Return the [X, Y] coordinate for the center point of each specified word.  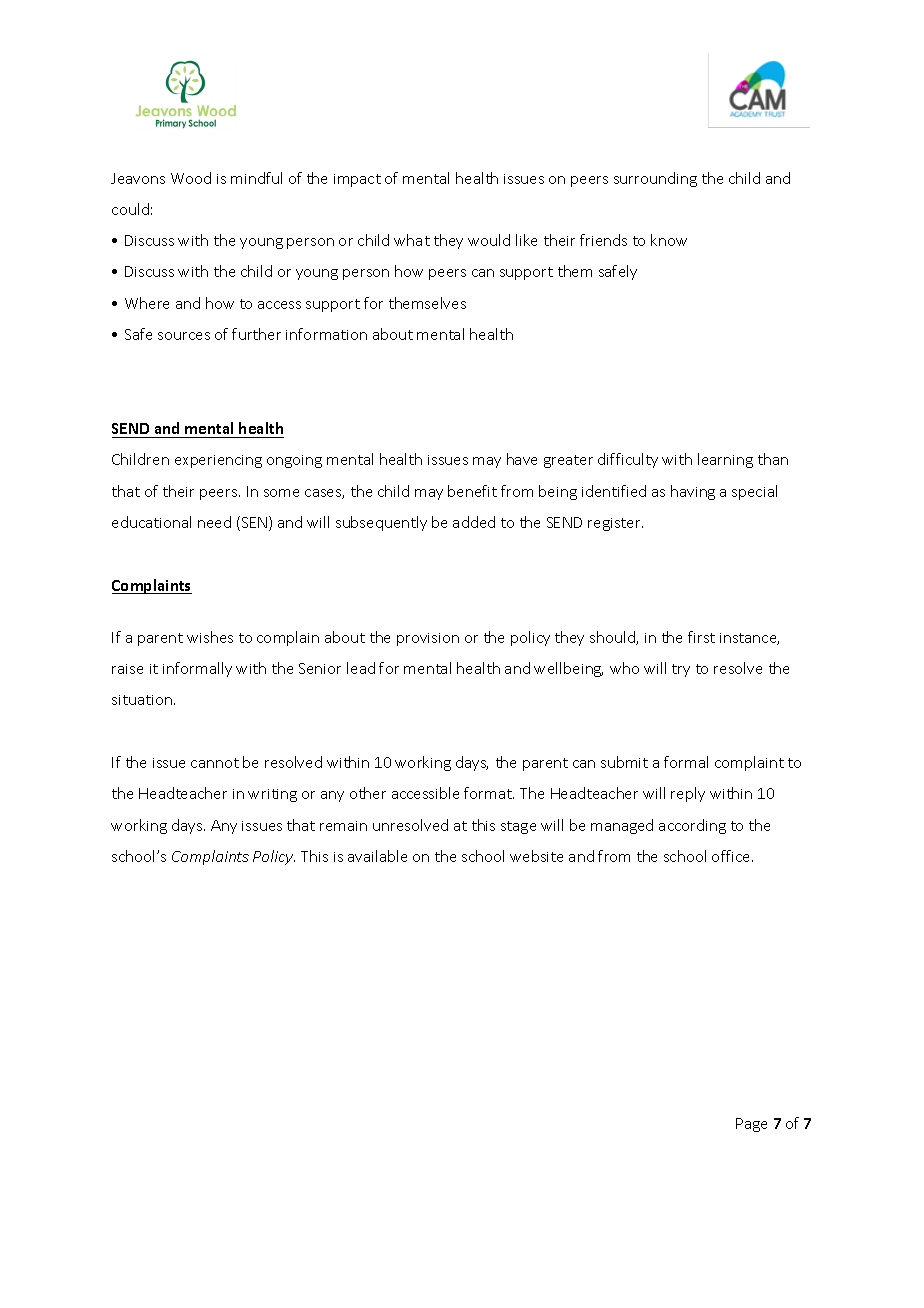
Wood [191, 178]
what [412, 240]
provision [428, 639]
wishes [210, 637]
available [377, 856]
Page [751, 1125]
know [669, 240]
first [701, 637]
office [732, 856]
